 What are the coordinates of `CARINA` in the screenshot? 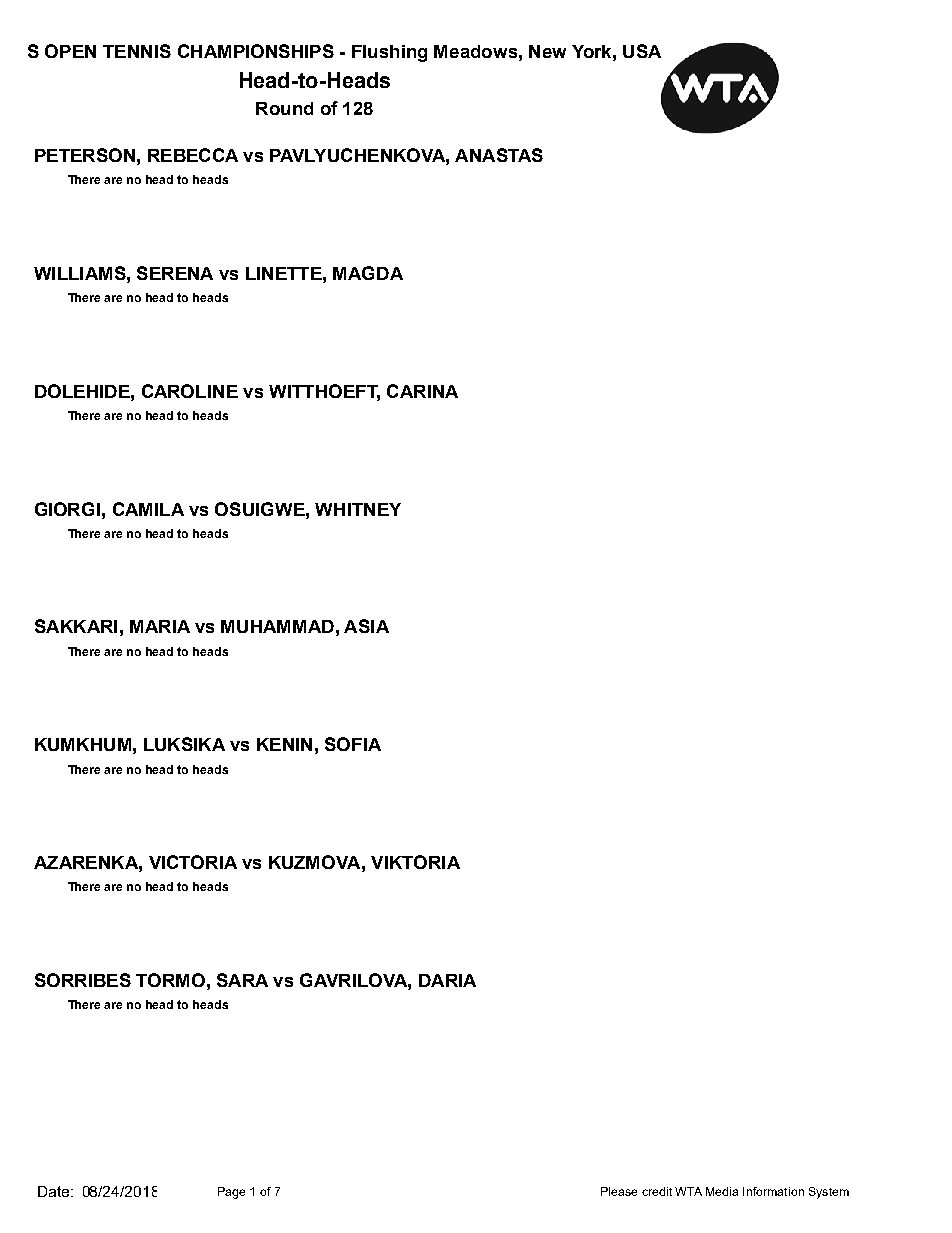 It's located at (422, 391).
